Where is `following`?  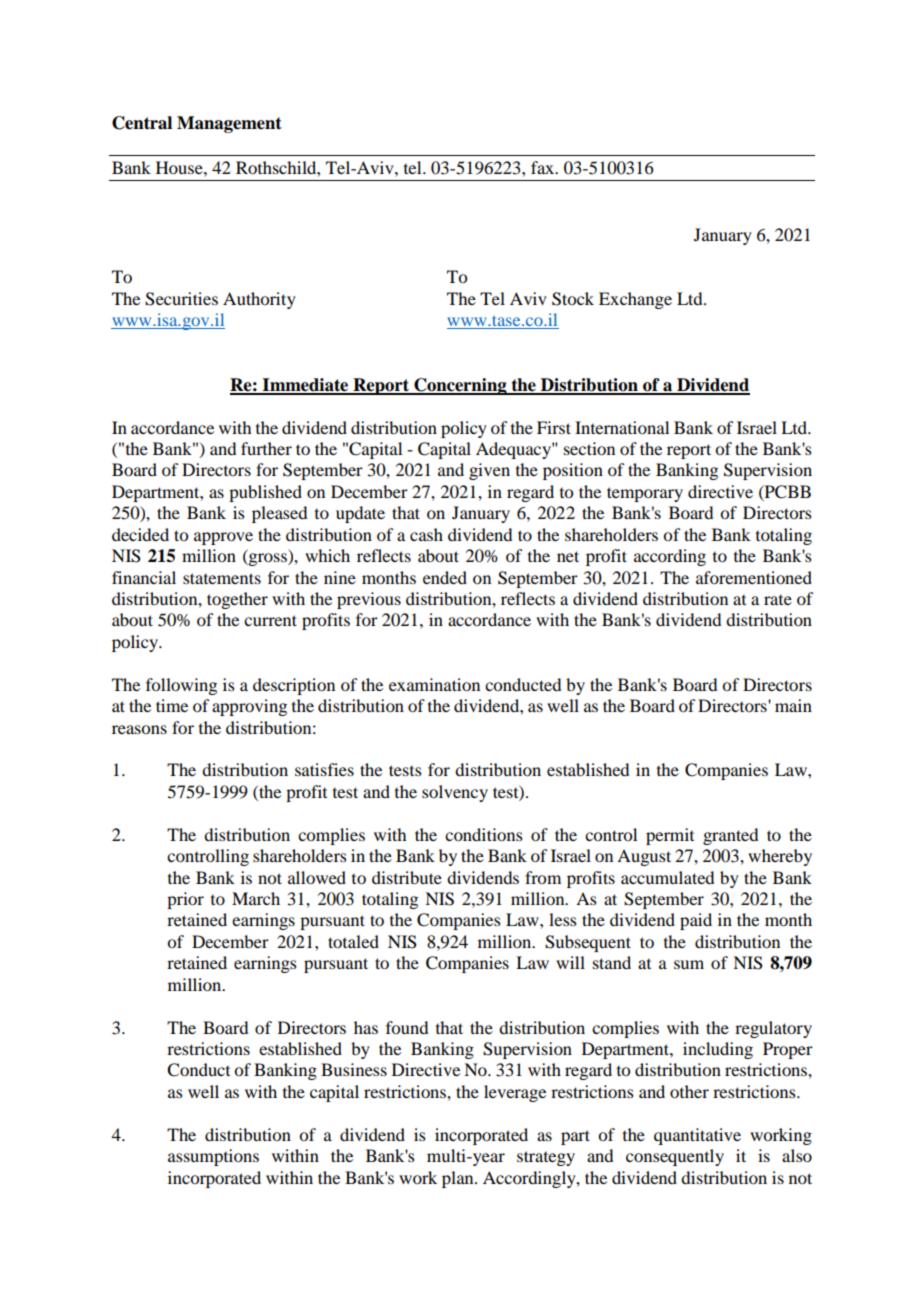
following is located at coordinates (181, 686).
